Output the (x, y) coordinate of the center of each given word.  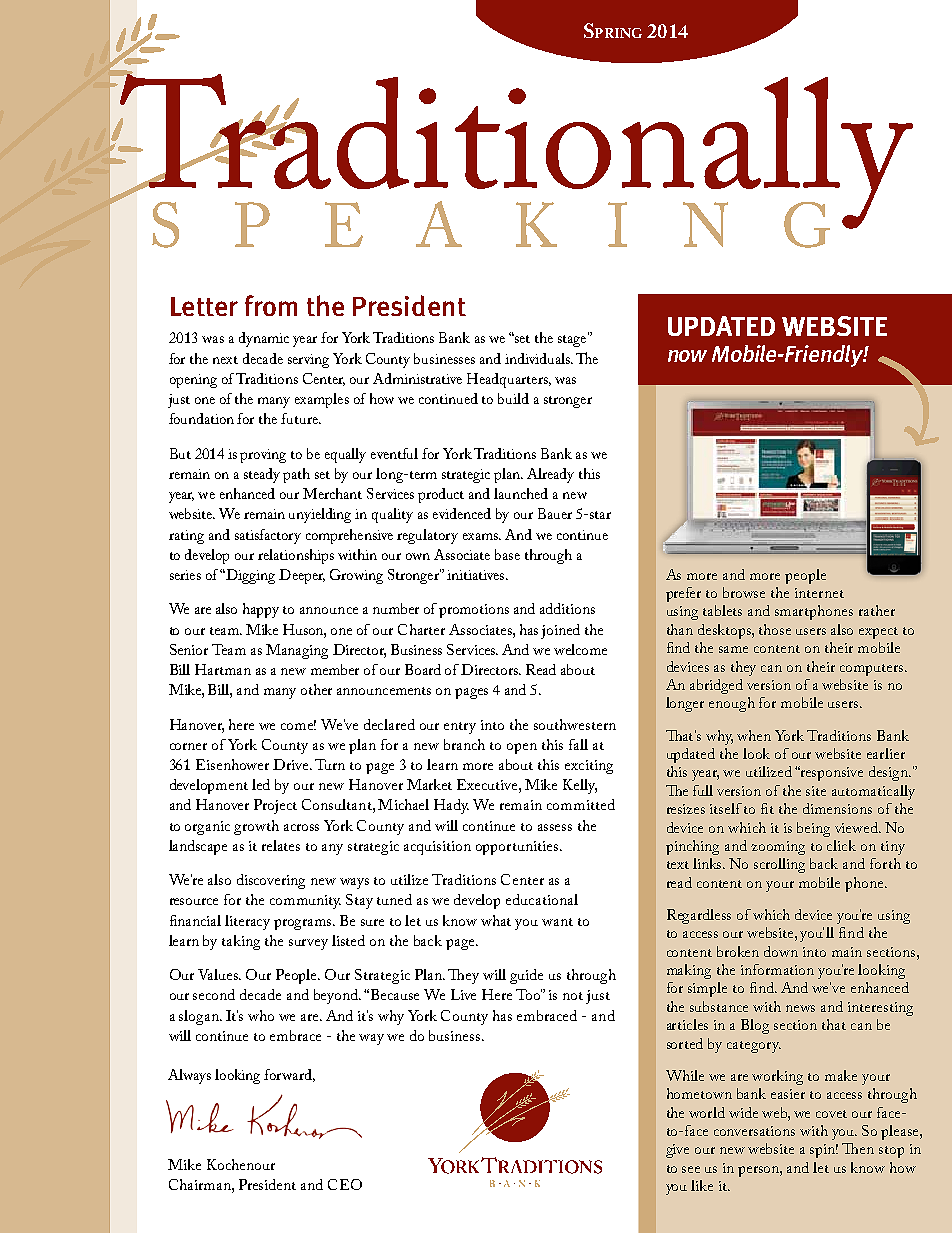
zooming (778, 848)
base (507, 554)
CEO (345, 1184)
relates (281, 845)
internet (819, 593)
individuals (538, 358)
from (271, 305)
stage (573, 340)
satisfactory (268, 536)
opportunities (518, 848)
